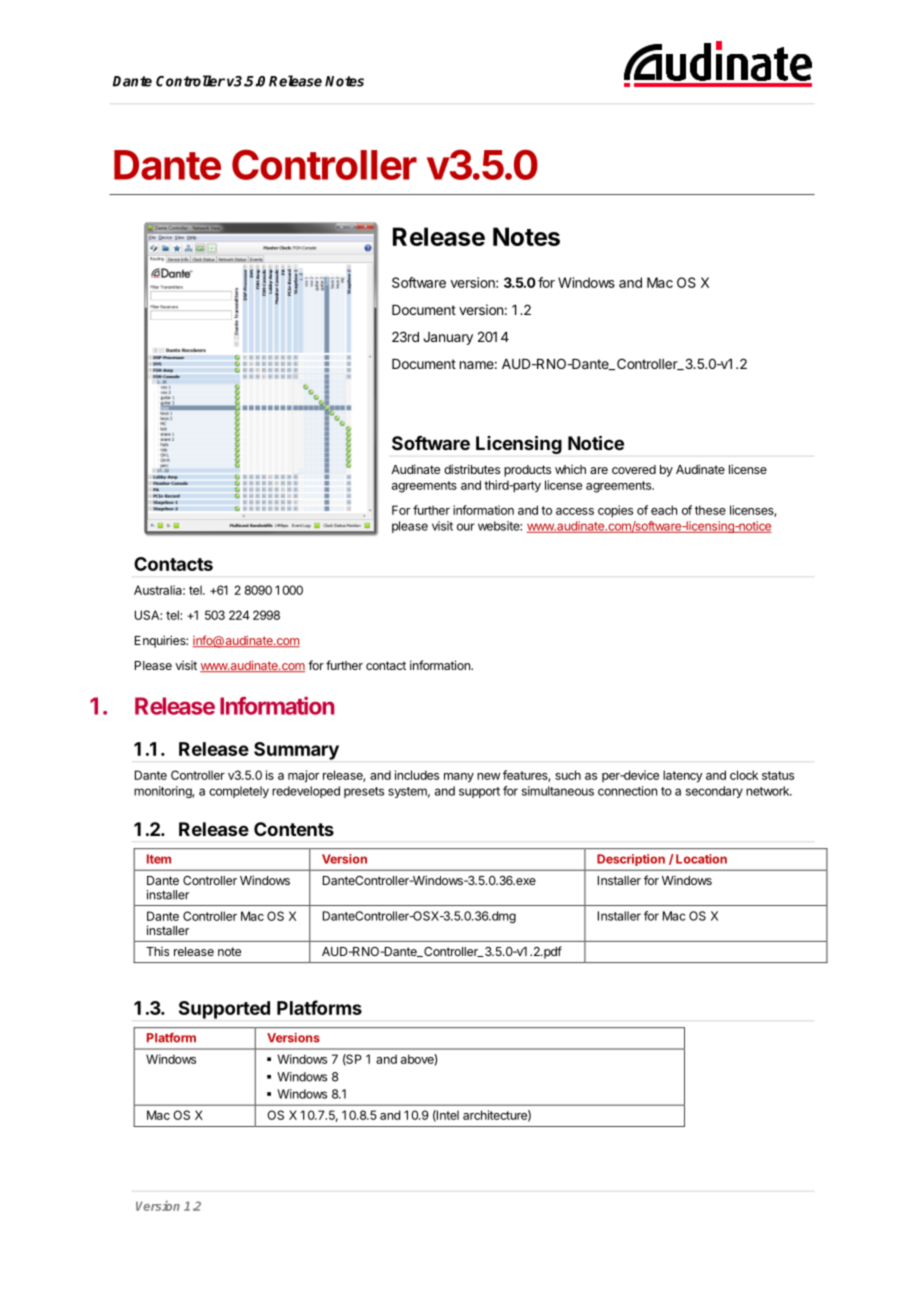  What do you see at coordinates (634, 469) in the page?
I see `covered` at bounding box center [634, 469].
